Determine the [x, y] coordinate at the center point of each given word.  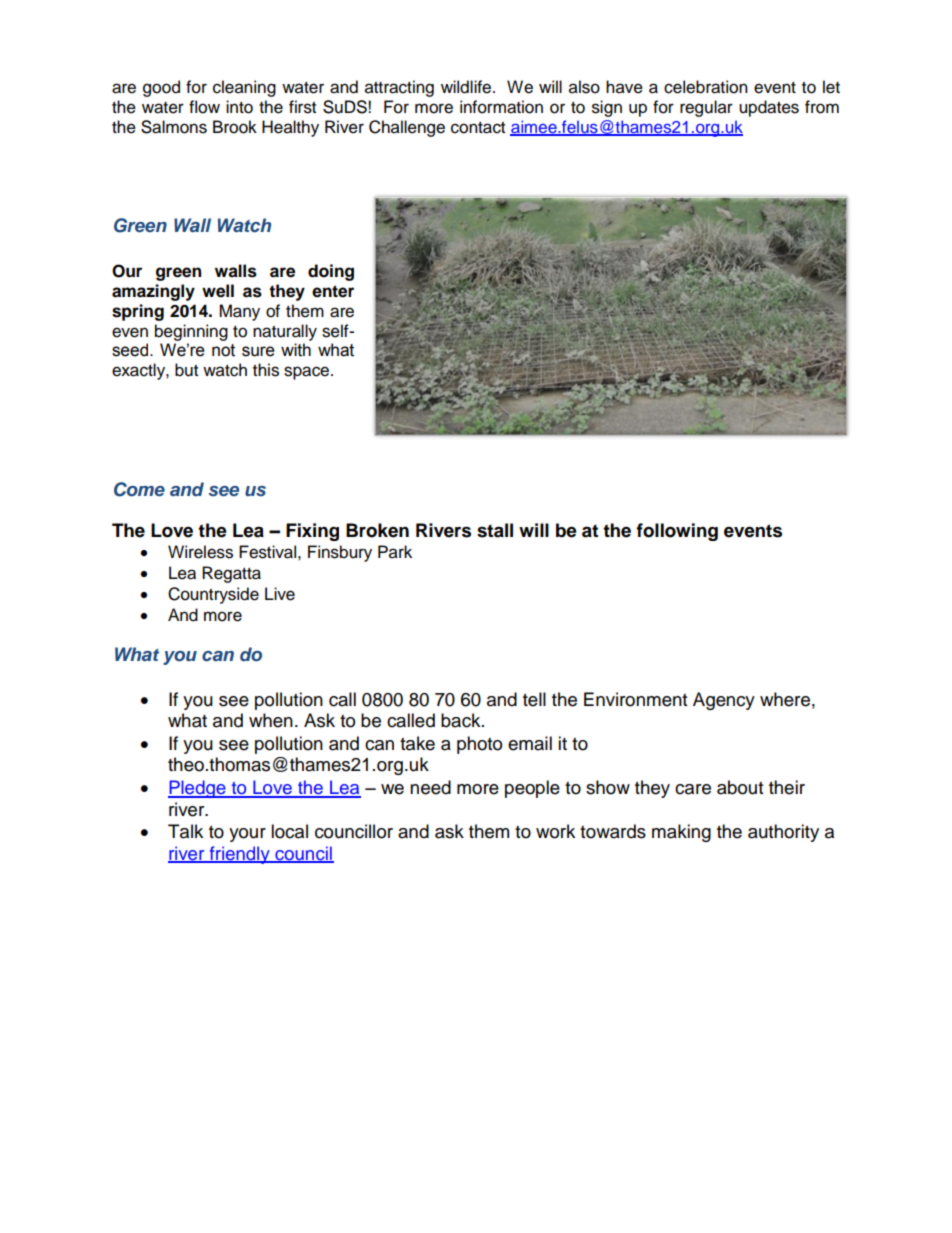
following [677, 532]
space [308, 373]
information [501, 107]
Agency [724, 701]
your [247, 835]
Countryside [213, 595]
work [555, 831]
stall [495, 530]
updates [769, 108]
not [223, 350]
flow [204, 107]
